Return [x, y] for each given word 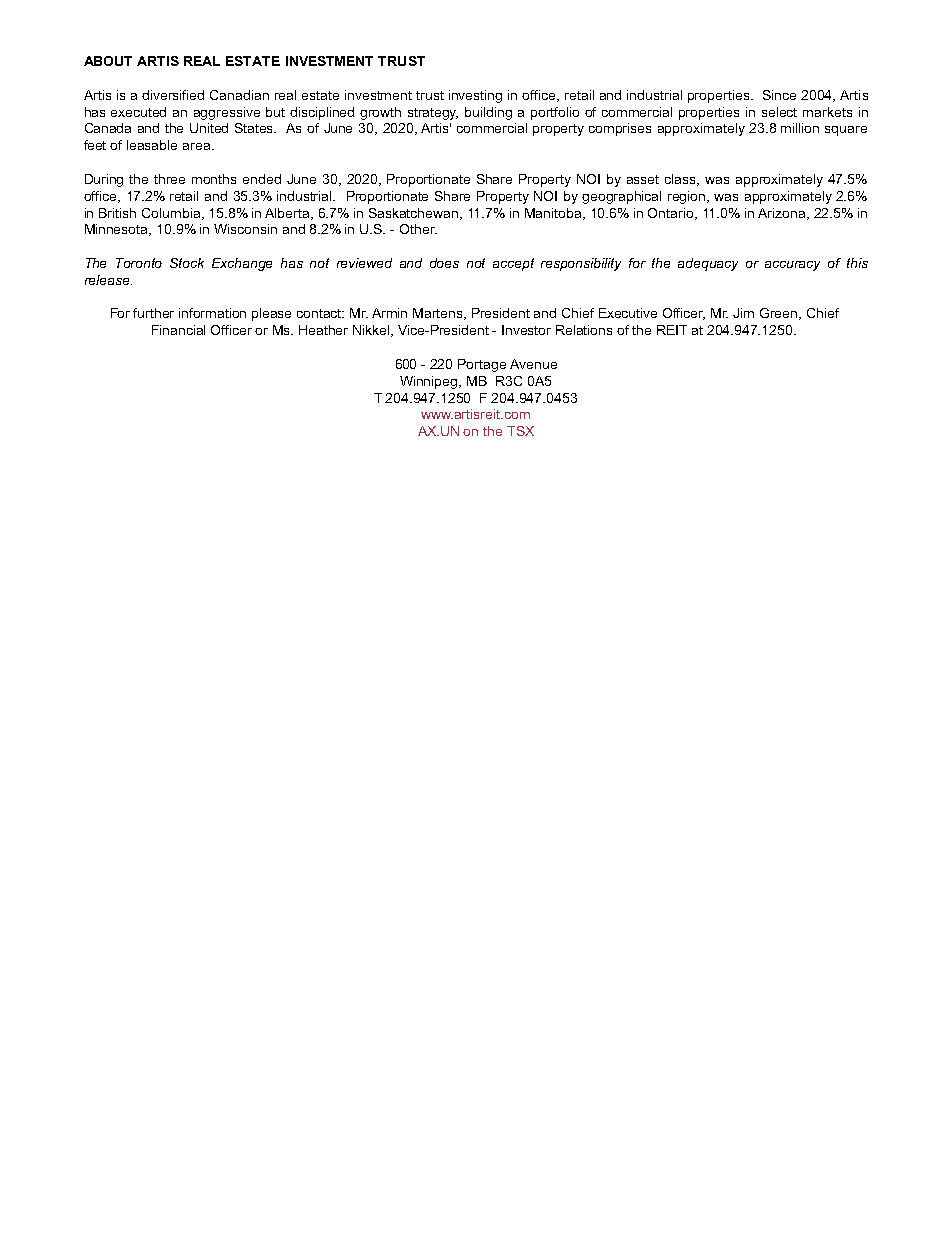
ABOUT [108, 61]
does [444, 263]
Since [779, 95]
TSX [520, 431]
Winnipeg [430, 382]
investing [475, 96]
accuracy [792, 266]
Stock [187, 263]
